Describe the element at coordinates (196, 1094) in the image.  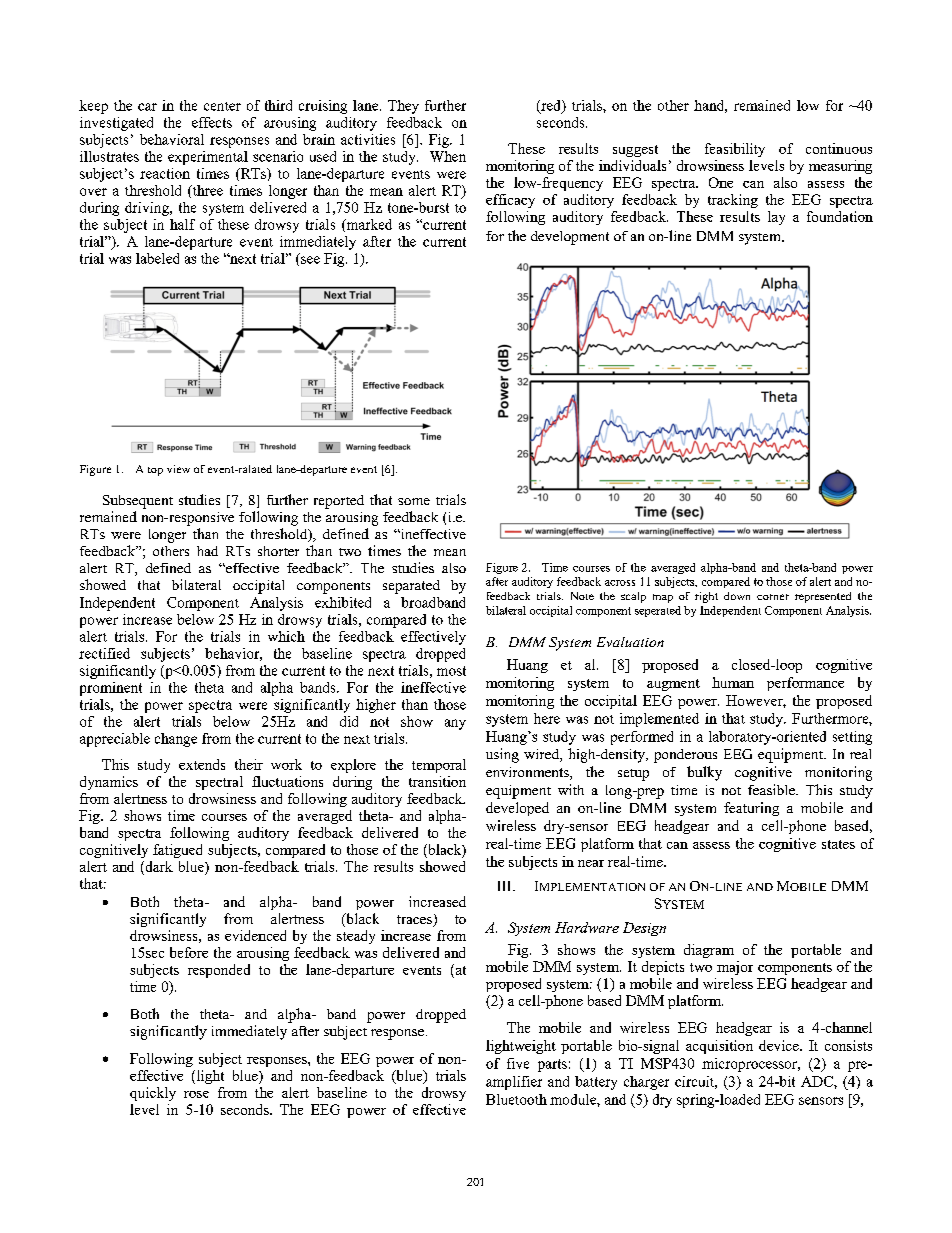
I see `rose` at that location.
